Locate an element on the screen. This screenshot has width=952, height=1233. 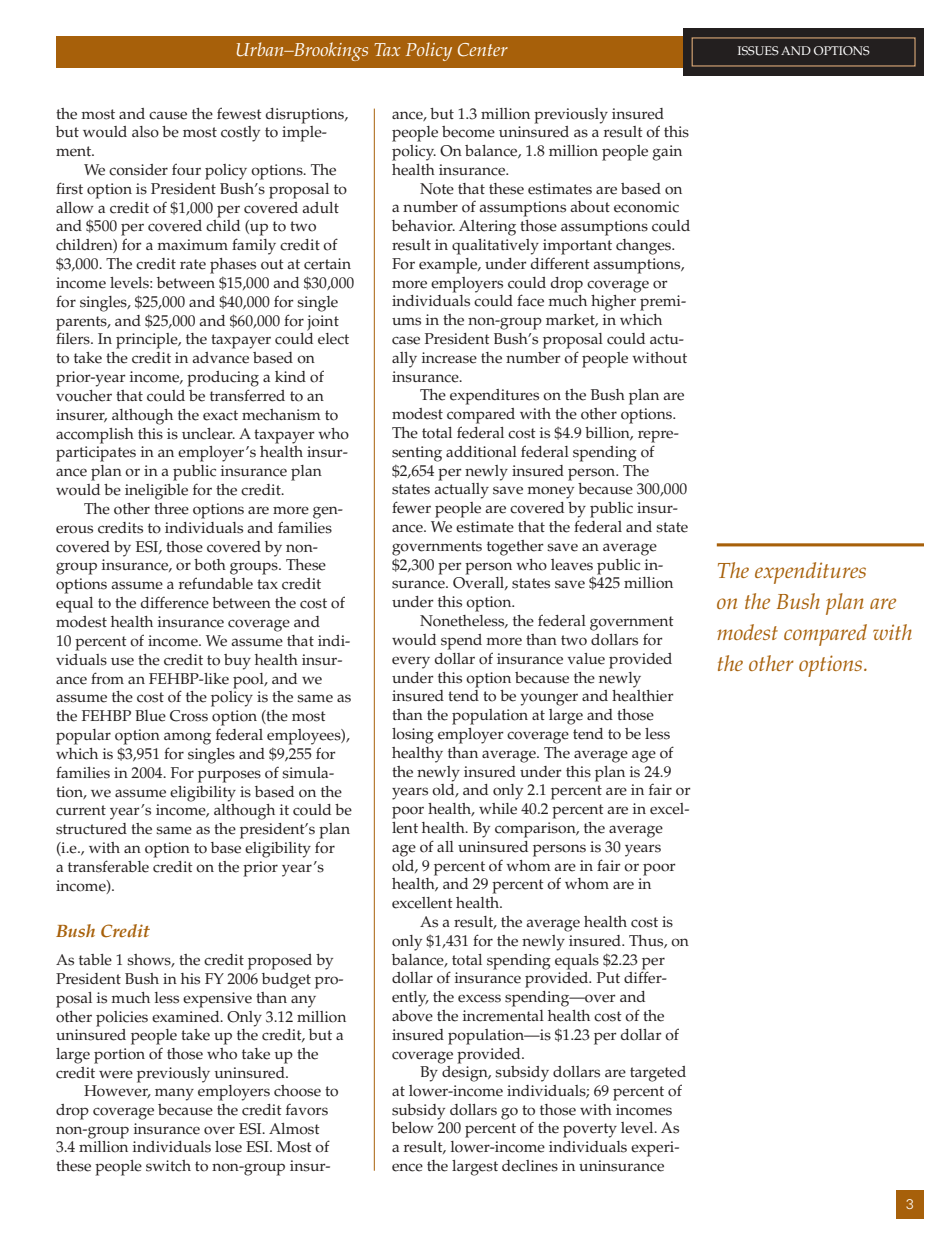
gain is located at coordinates (667, 153).
